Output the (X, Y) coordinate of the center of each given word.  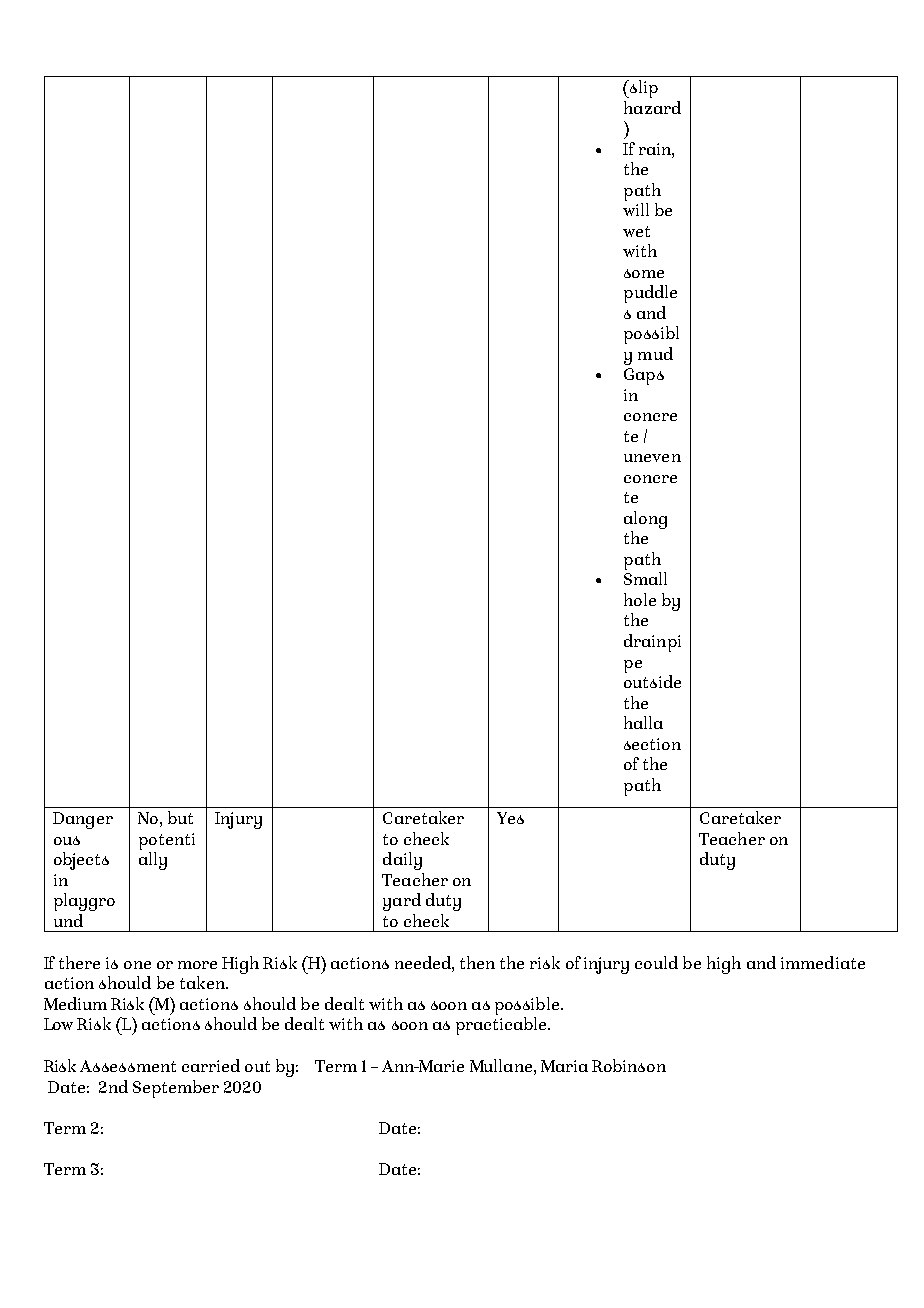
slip (643, 89)
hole (640, 599)
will (636, 209)
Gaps (644, 376)
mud (655, 353)
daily (402, 861)
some (644, 273)
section (652, 744)
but (180, 817)
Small (645, 578)
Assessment (128, 1066)
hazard (652, 107)
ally (153, 861)
